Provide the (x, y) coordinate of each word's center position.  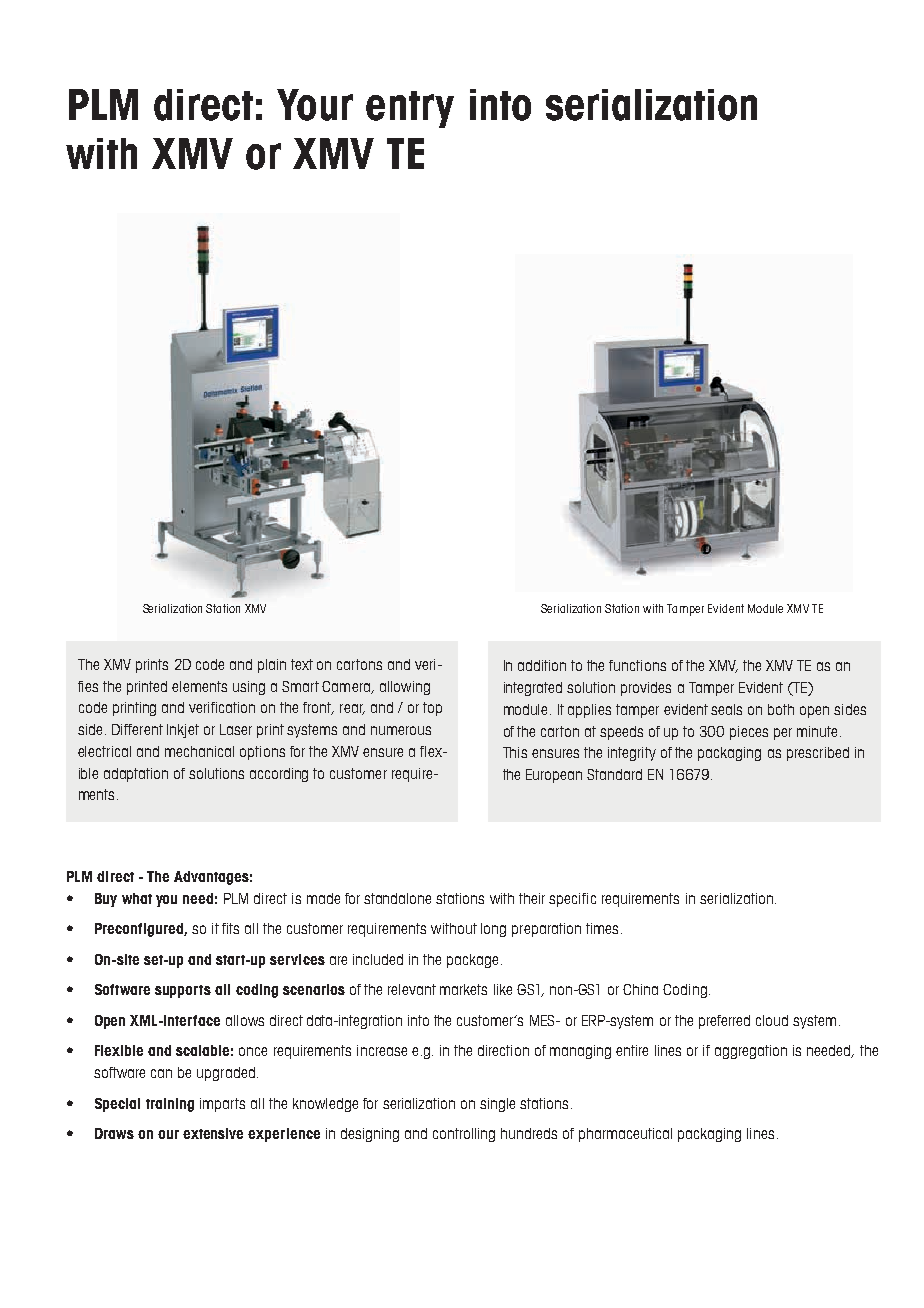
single (497, 1105)
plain (272, 666)
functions (637, 665)
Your (315, 105)
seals (726, 709)
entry (410, 109)
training (170, 1105)
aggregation (751, 1052)
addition (542, 665)
